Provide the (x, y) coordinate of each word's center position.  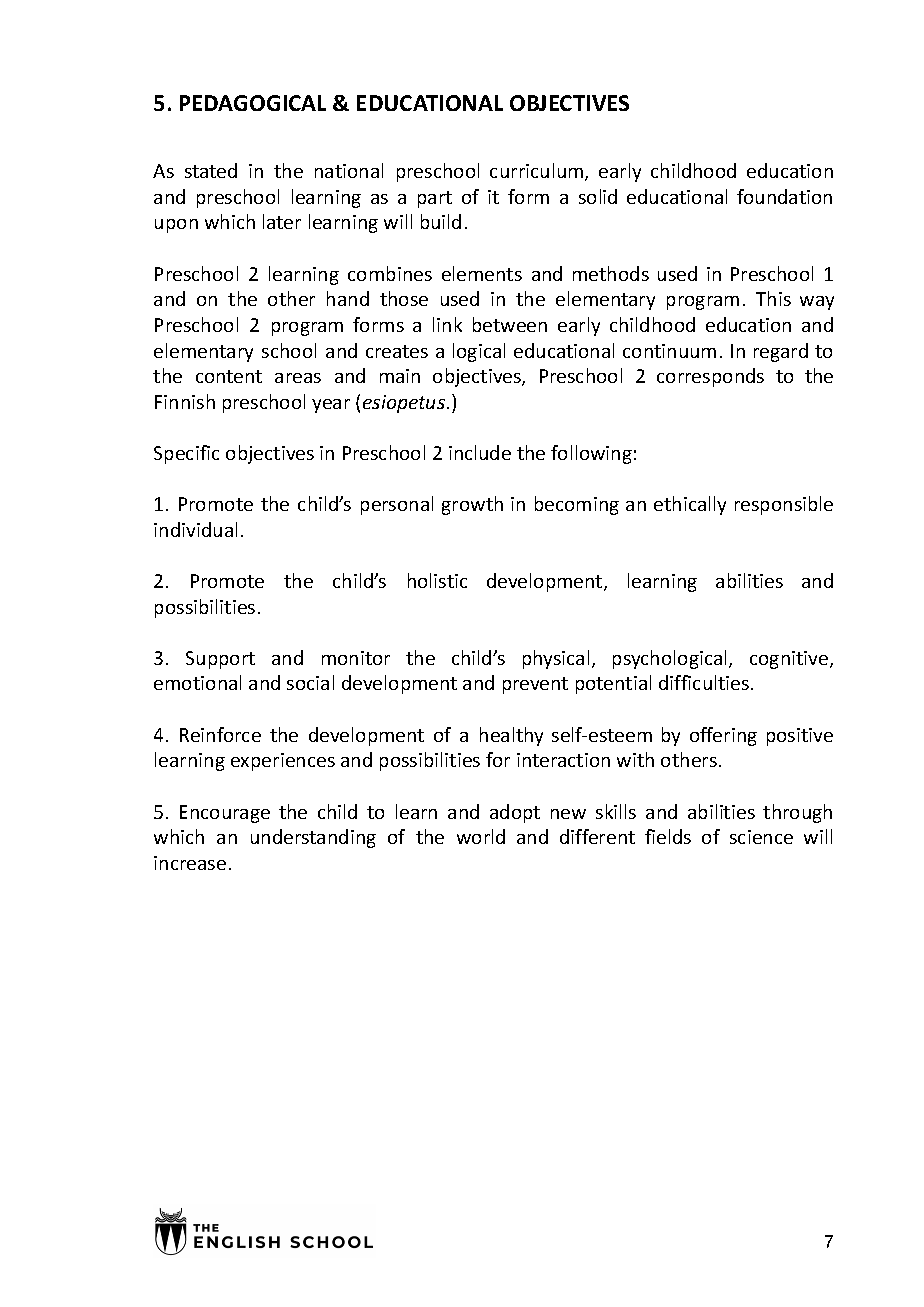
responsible (784, 505)
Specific (186, 454)
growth (472, 505)
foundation (784, 196)
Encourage (225, 814)
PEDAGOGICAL (253, 103)
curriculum (538, 172)
